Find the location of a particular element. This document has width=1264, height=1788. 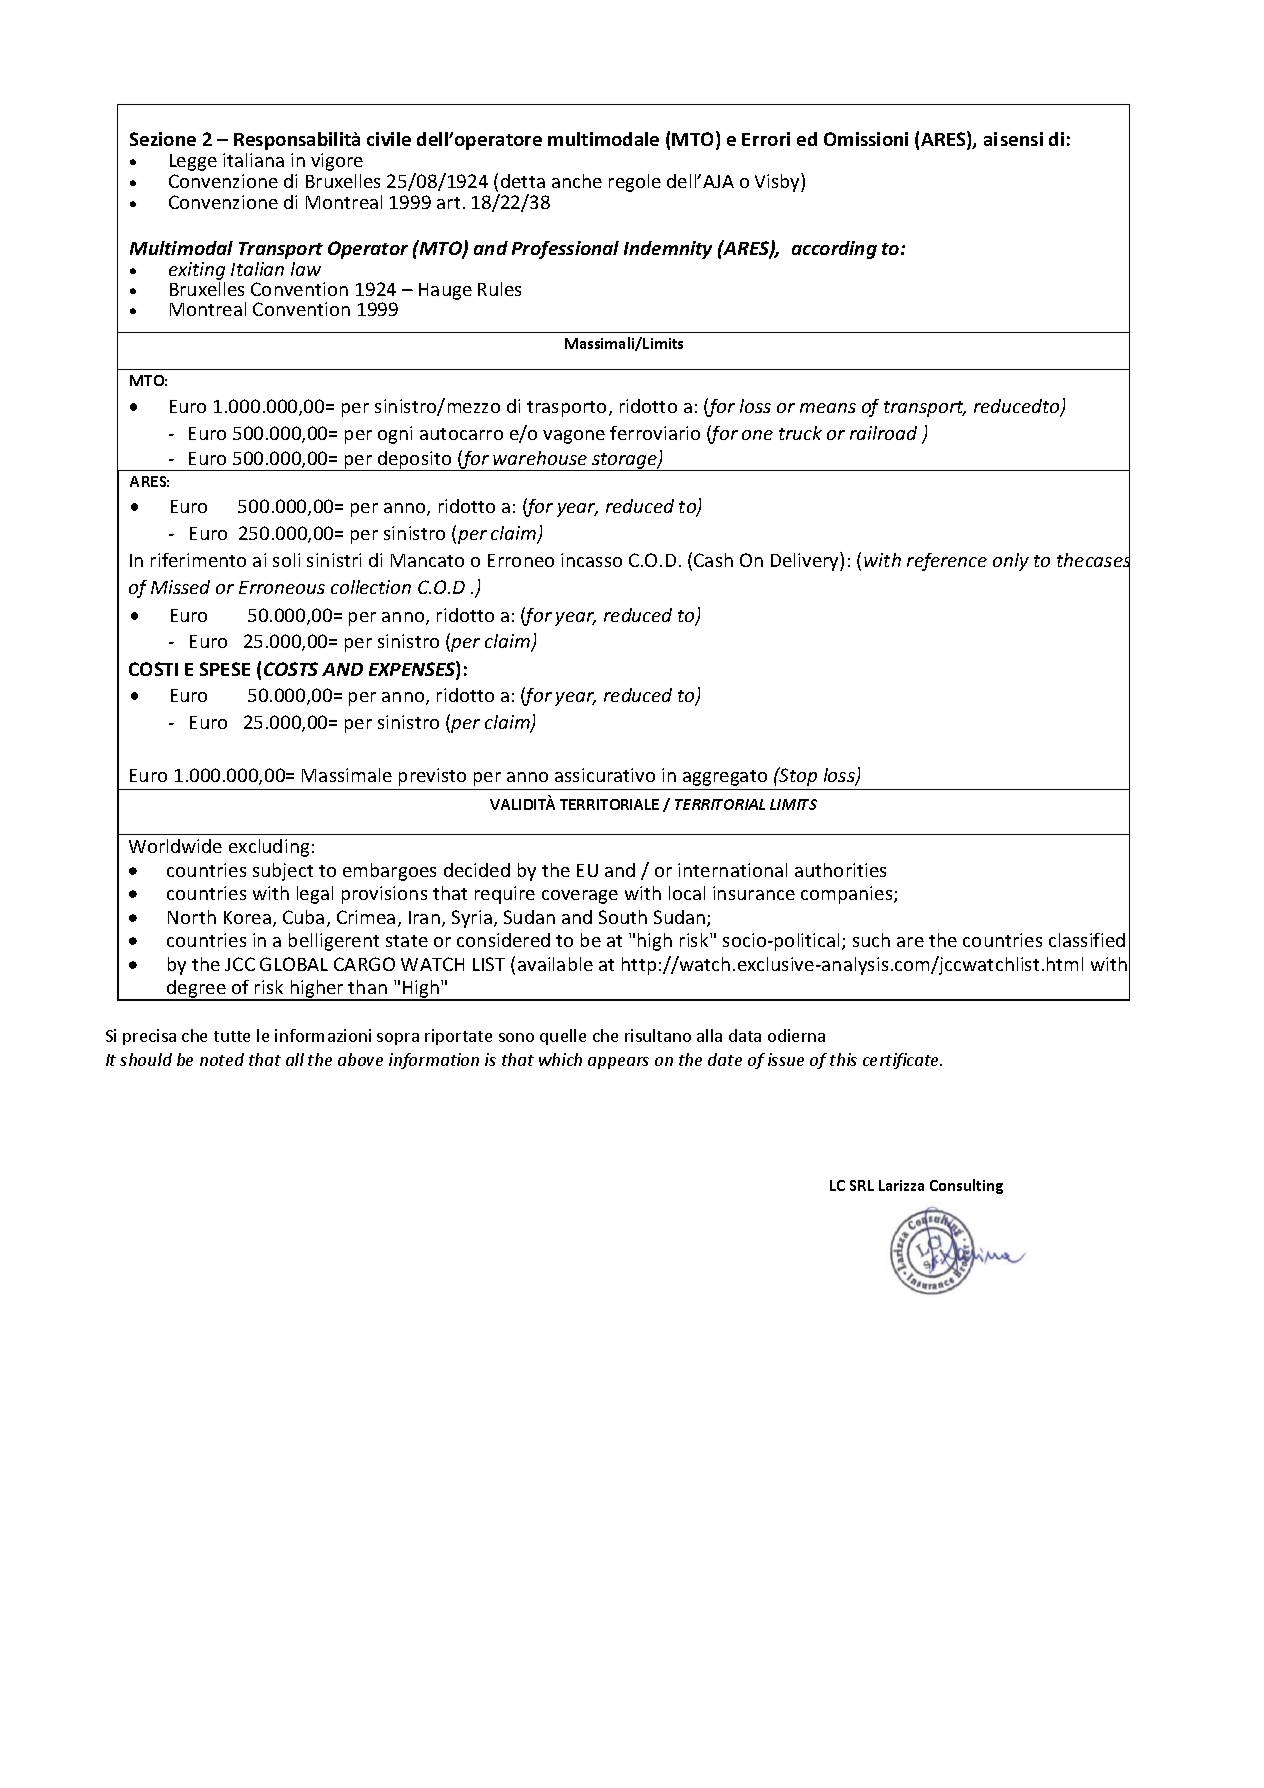

Visby is located at coordinates (778, 182).
